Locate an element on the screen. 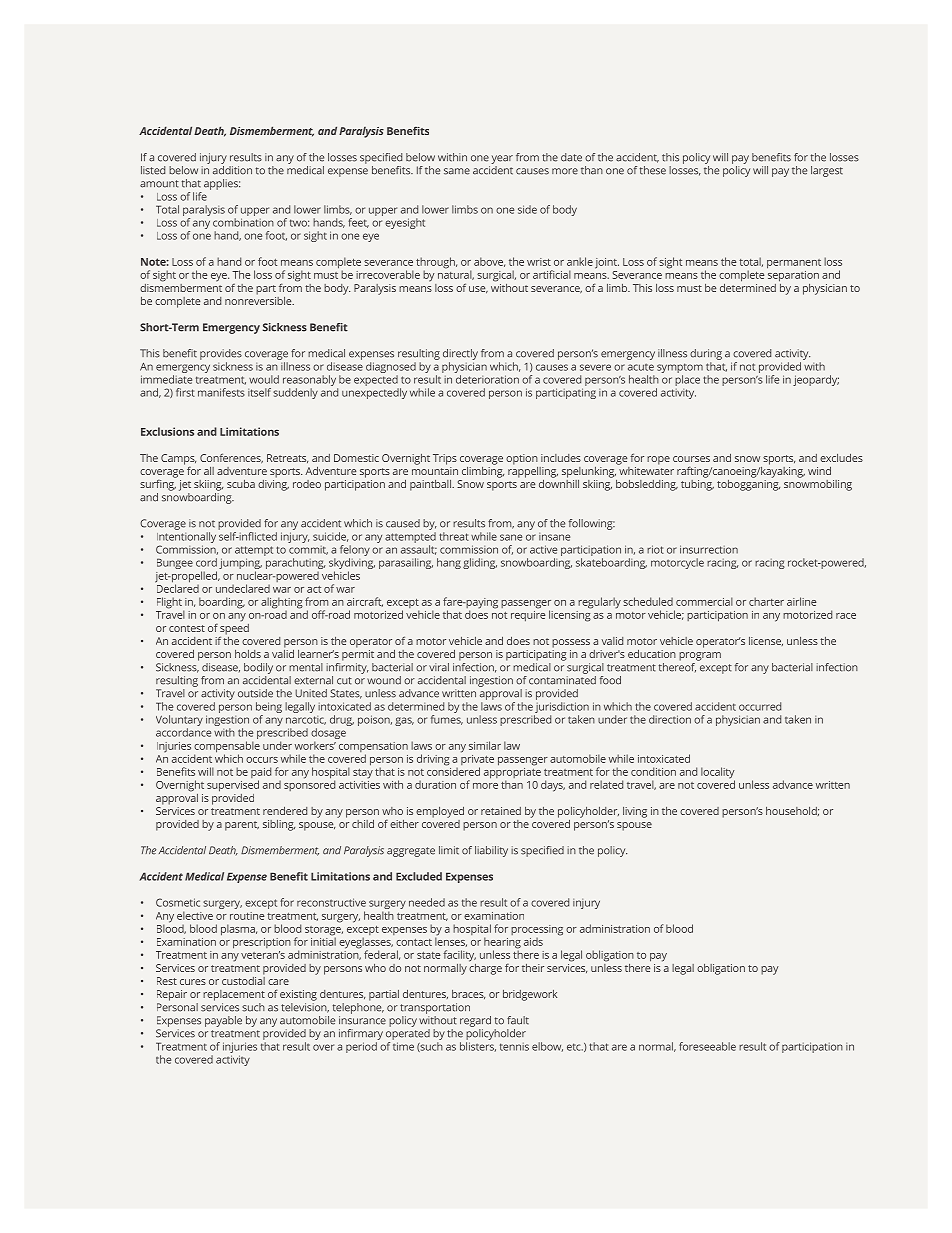 This screenshot has width=952, height=1233. provides is located at coordinates (221, 354).
